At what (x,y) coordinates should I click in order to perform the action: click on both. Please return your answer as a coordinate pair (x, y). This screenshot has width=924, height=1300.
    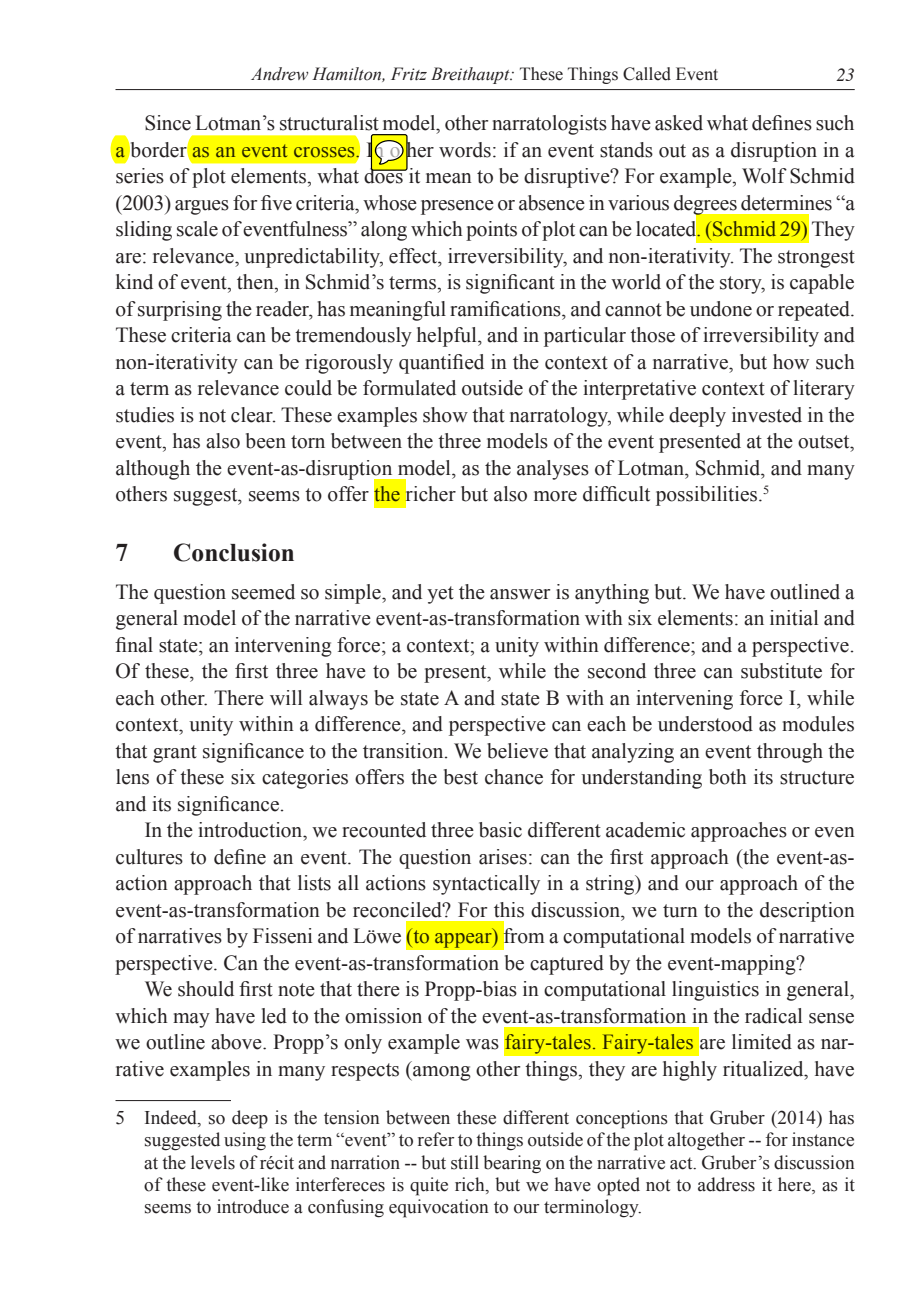
    Looking at the image, I should click on (728, 777).
